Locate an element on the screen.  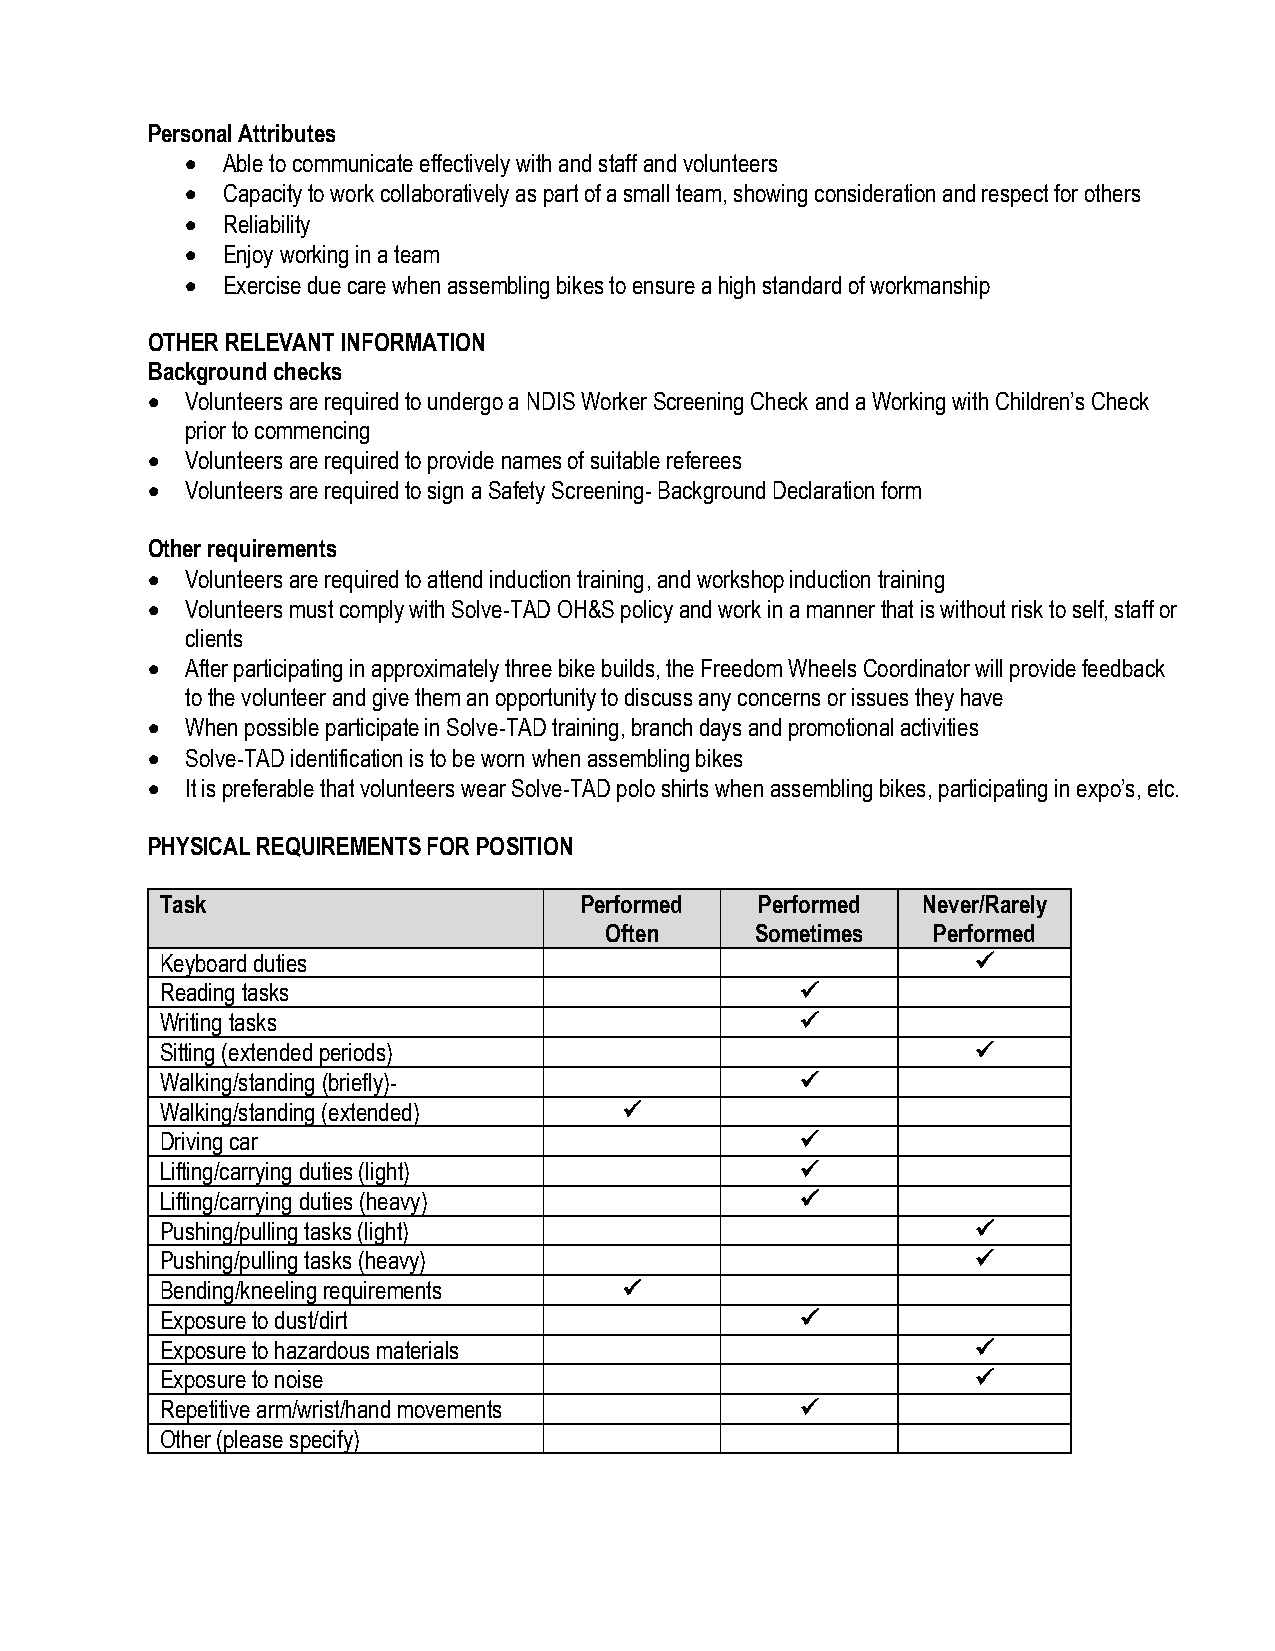
communicate is located at coordinates (353, 163).
